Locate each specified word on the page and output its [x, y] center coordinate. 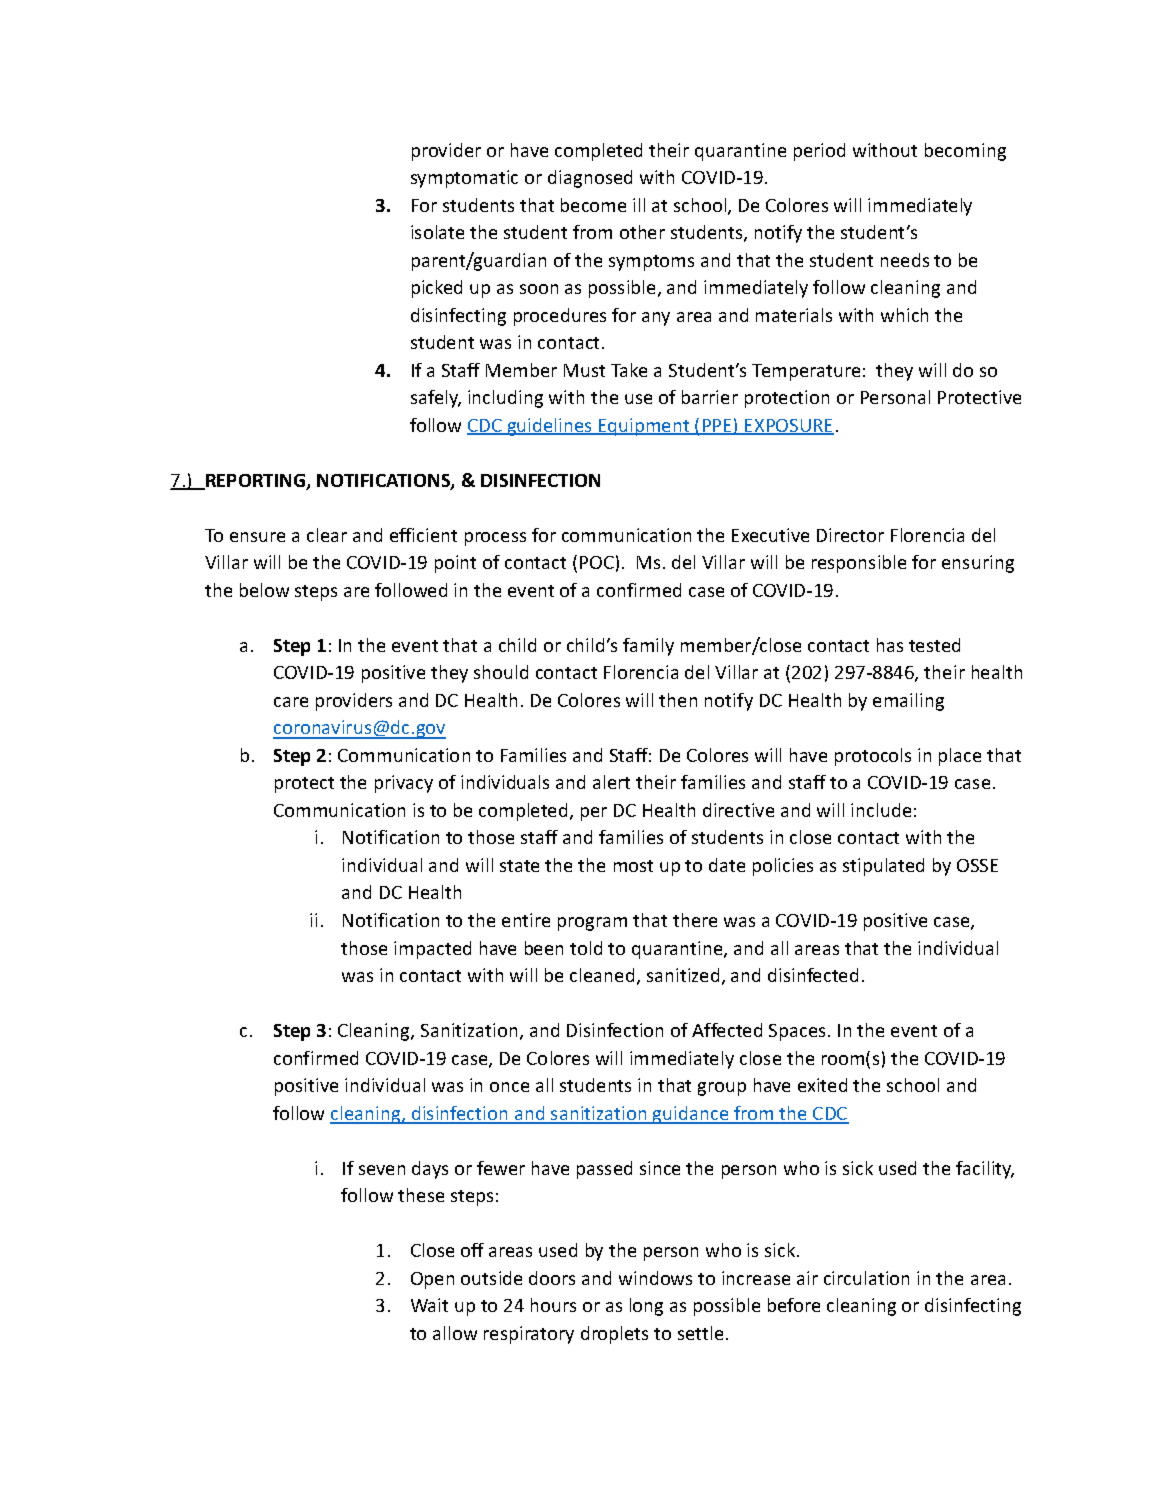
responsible [859, 564]
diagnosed [590, 179]
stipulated [883, 867]
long [646, 1307]
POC [597, 562]
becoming [965, 152]
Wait [429, 1305]
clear [327, 535]
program [592, 924]
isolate [437, 232]
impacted [432, 950]
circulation [866, 1278]
